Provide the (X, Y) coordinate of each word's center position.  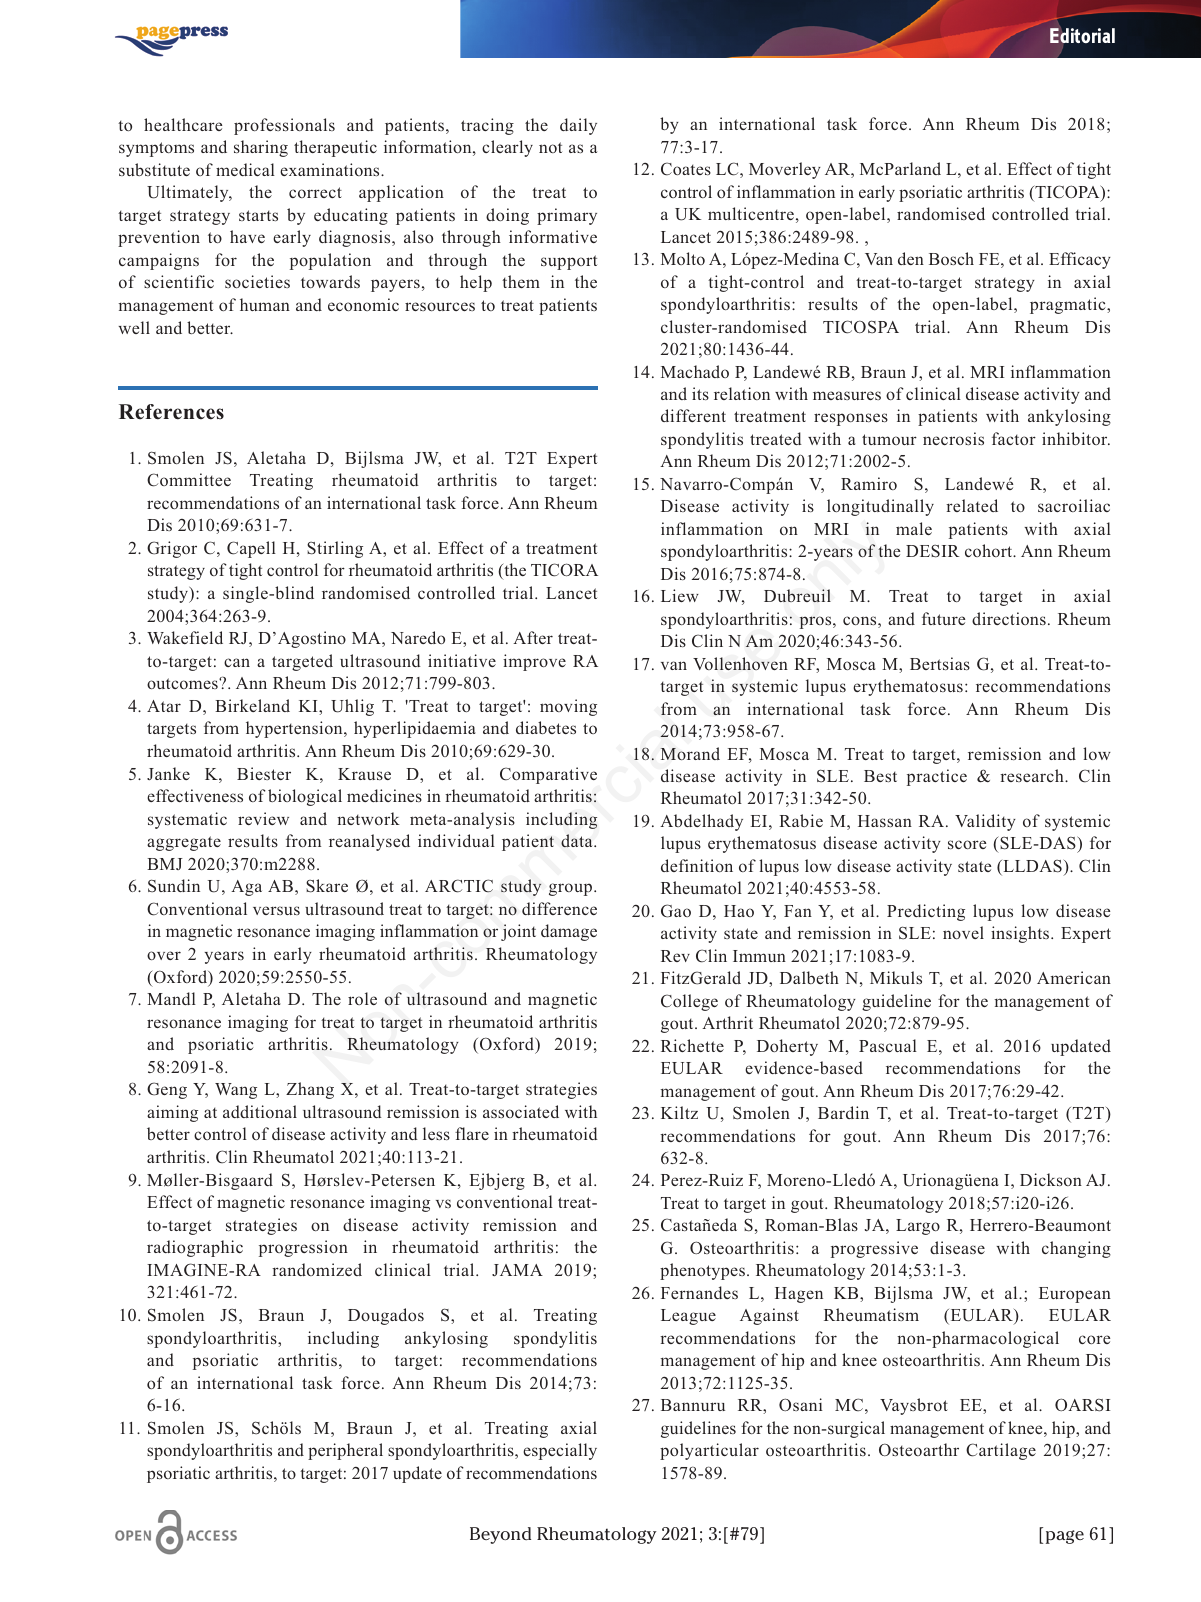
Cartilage (1001, 1451)
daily (578, 126)
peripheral (345, 1451)
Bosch (951, 258)
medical (245, 169)
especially (560, 1451)
